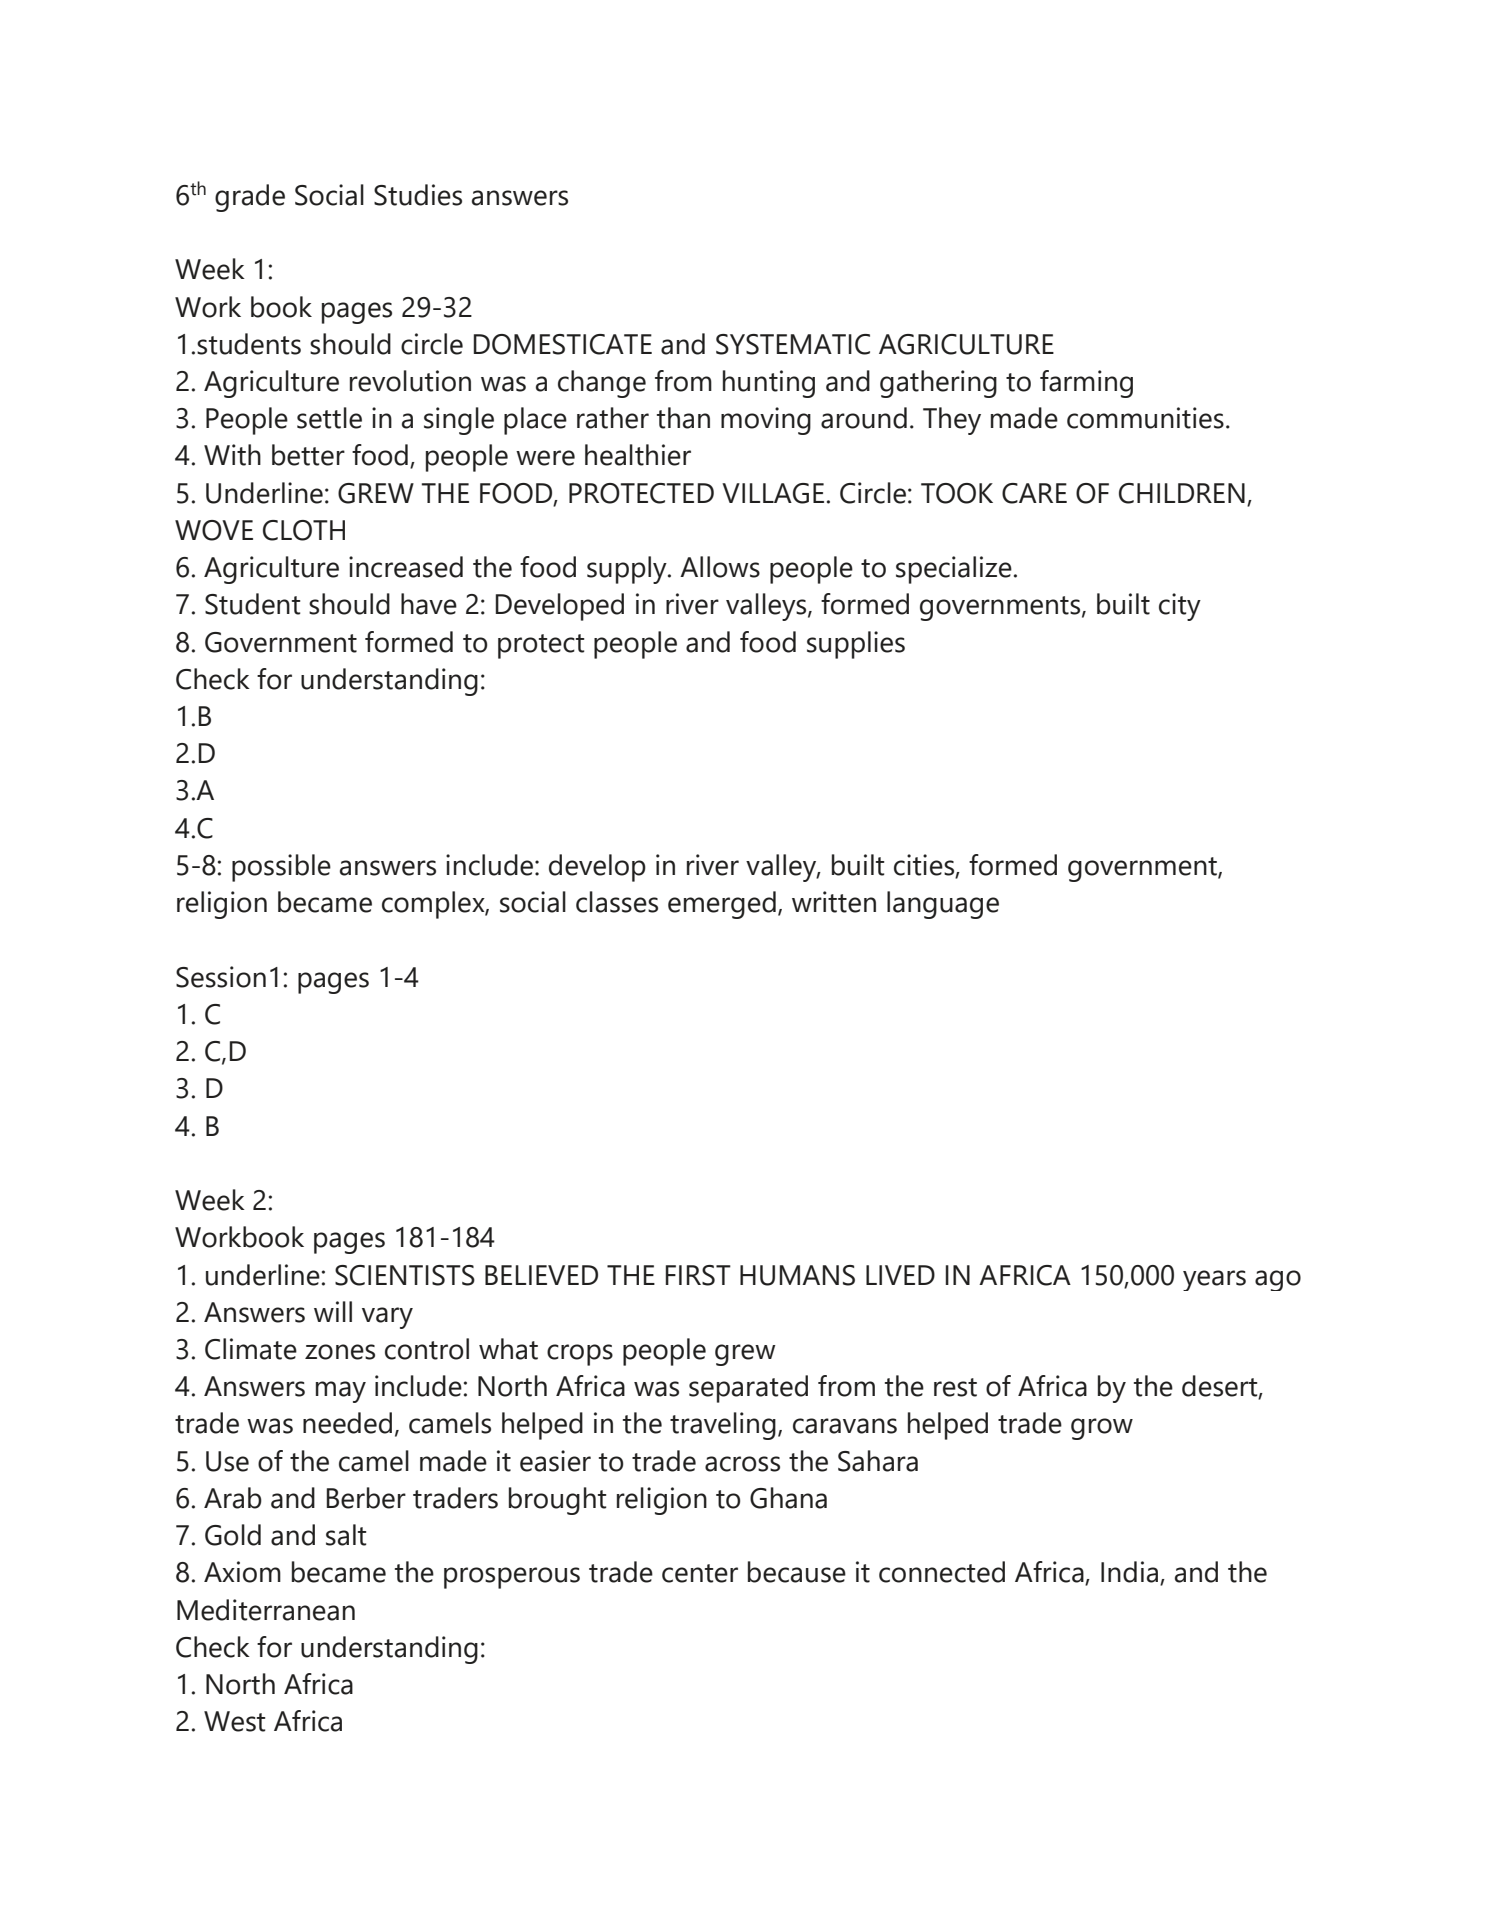  I want to click on SYSTEMATIC, so click(793, 344).
